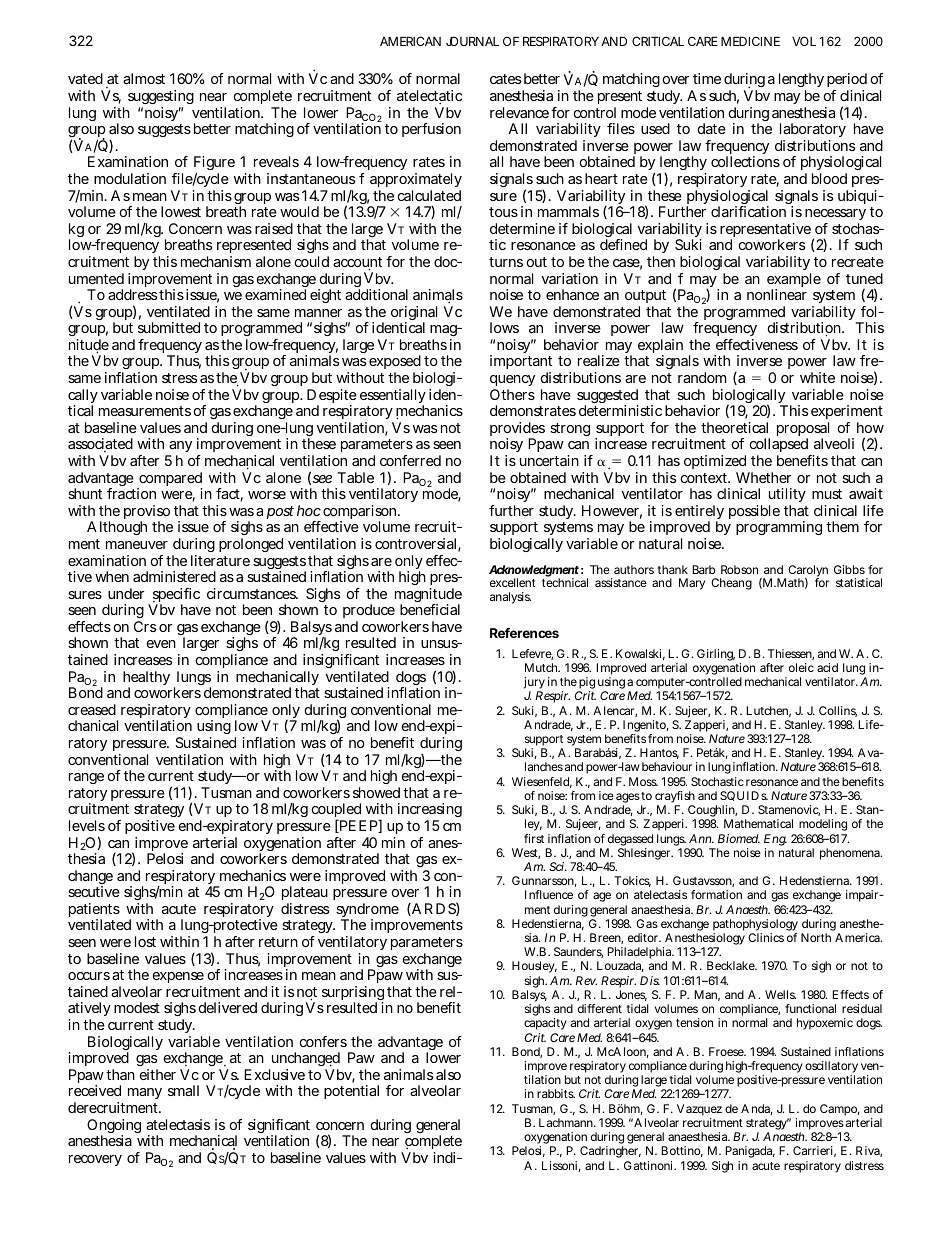  What do you see at coordinates (750, 41) in the screenshot?
I see `MEDICINE` at bounding box center [750, 41].
